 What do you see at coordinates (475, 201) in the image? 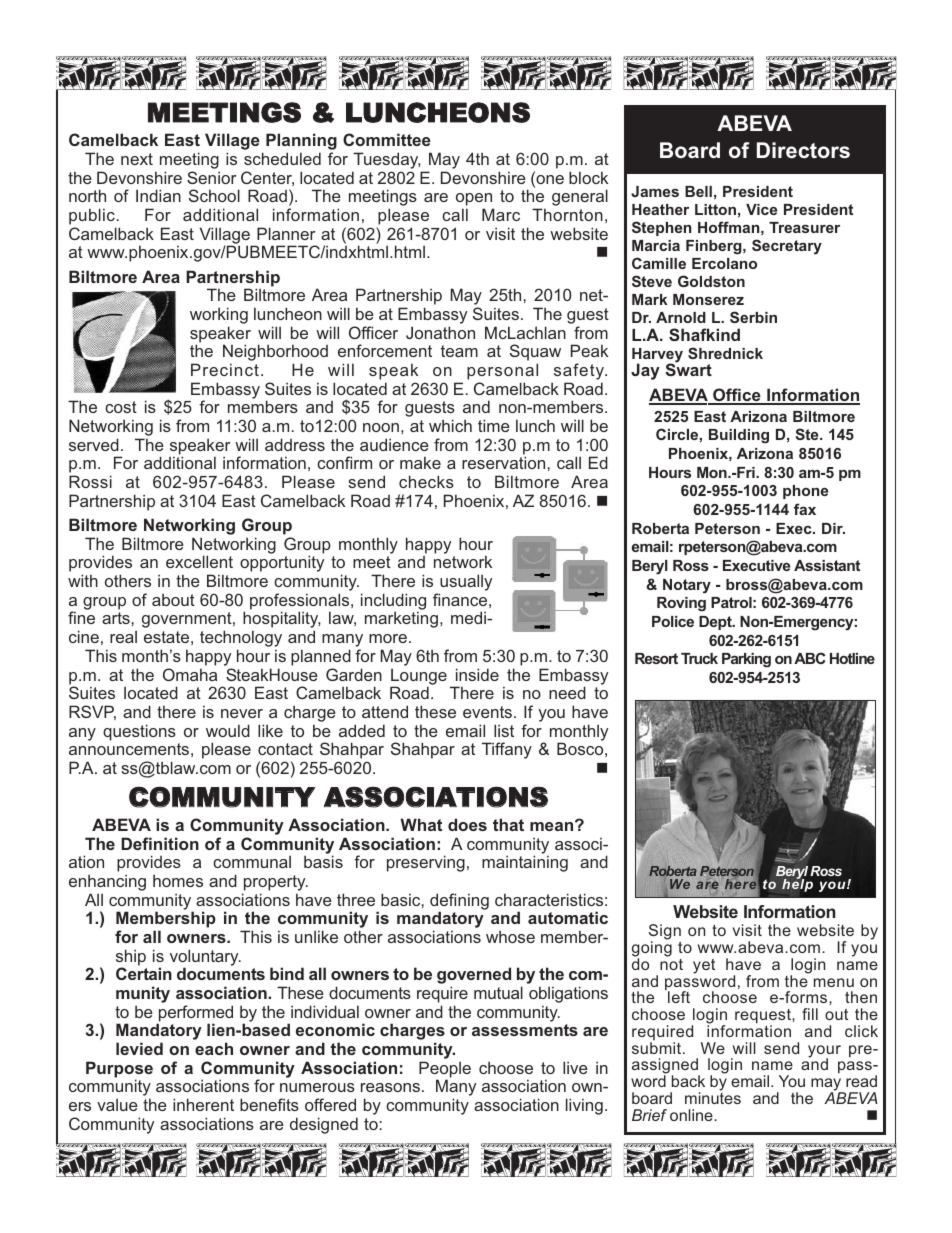
I see `open` at bounding box center [475, 201].
